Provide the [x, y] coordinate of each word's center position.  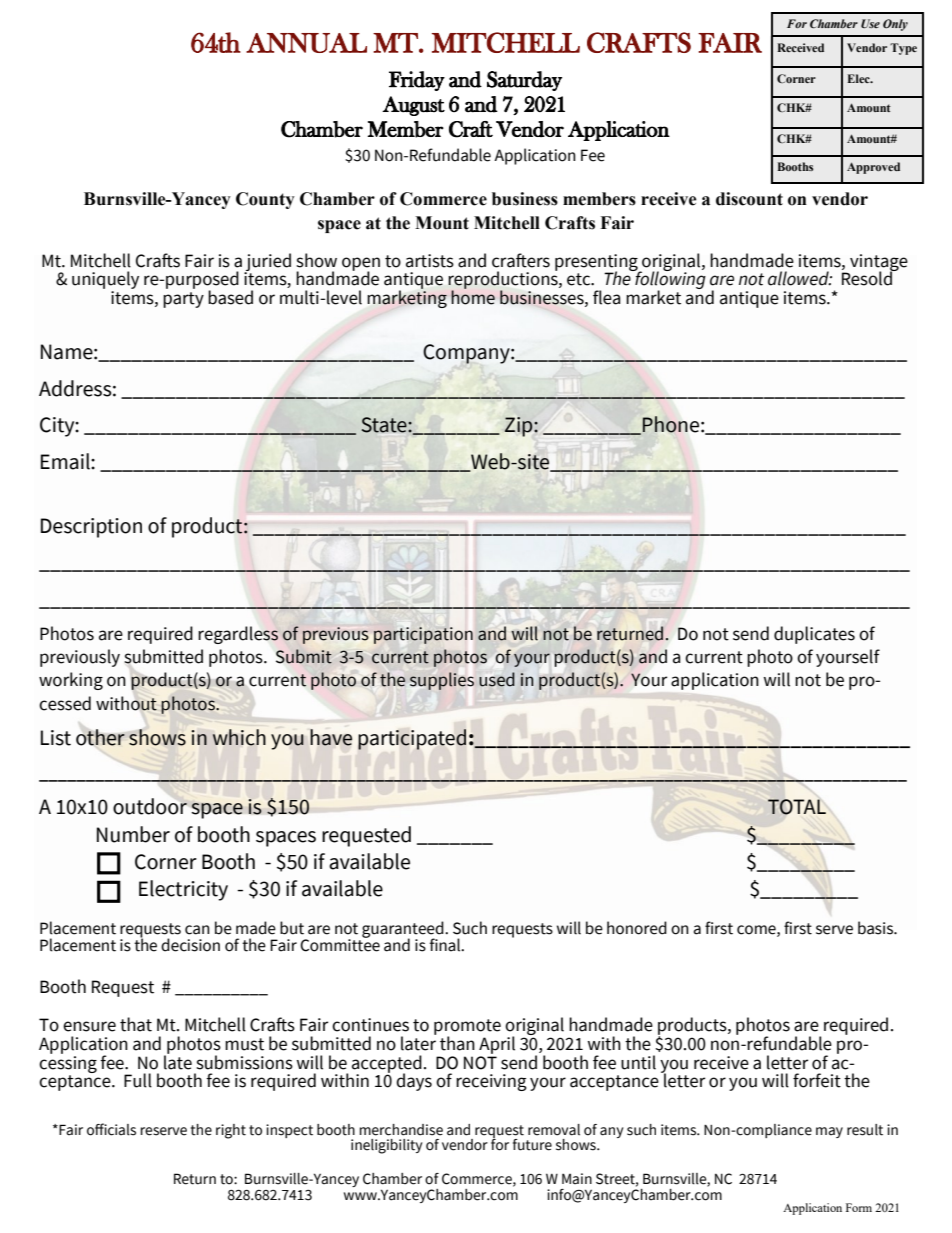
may [829, 1132]
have [331, 737]
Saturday [524, 81]
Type [903, 49]
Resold [868, 278]
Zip [520, 427]
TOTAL [797, 807]
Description [91, 528]
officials [111, 1129]
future [532, 1145]
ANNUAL [306, 43]
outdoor [150, 806]
